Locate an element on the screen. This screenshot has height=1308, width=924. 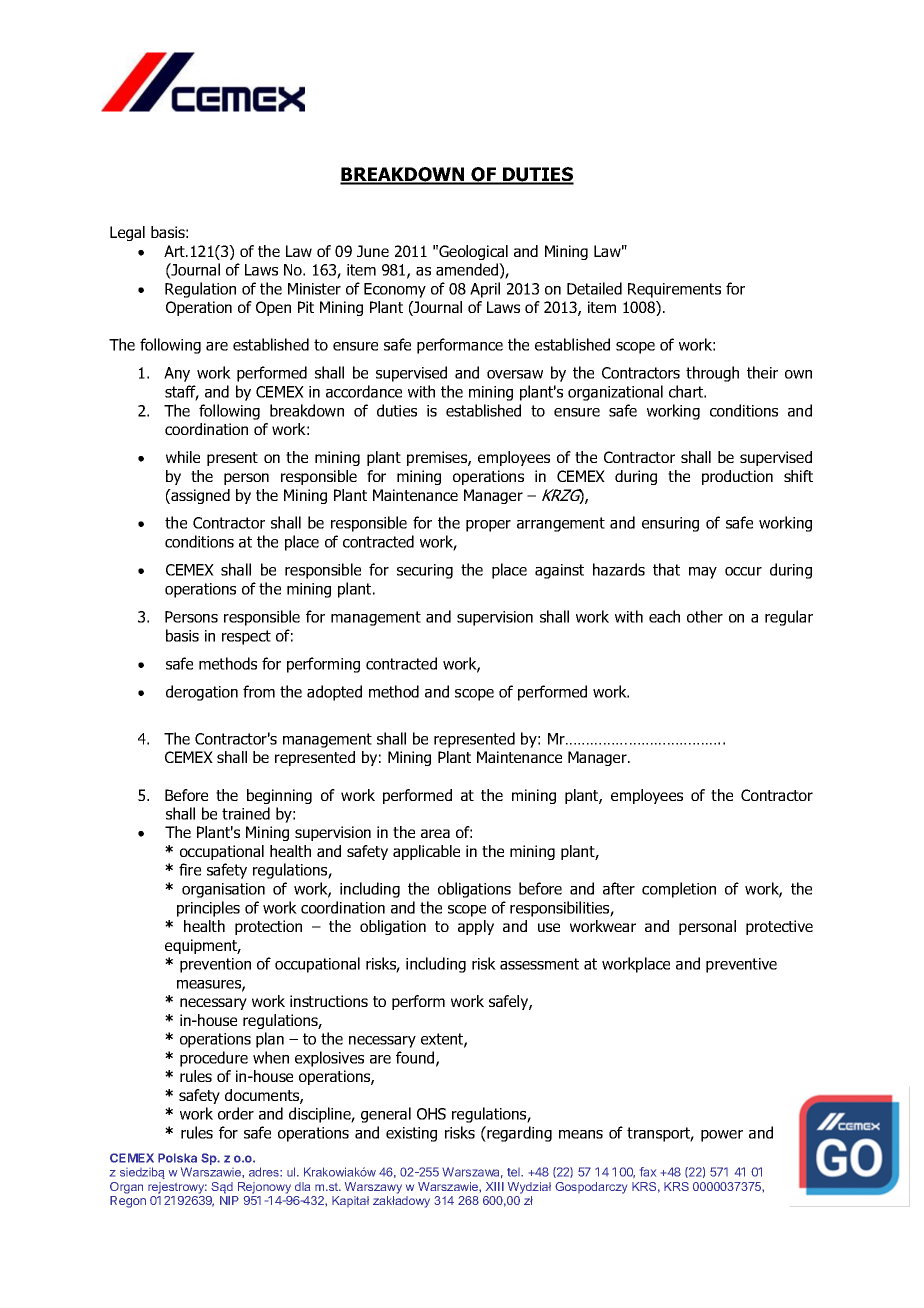
Legal is located at coordinates (127, 233).
